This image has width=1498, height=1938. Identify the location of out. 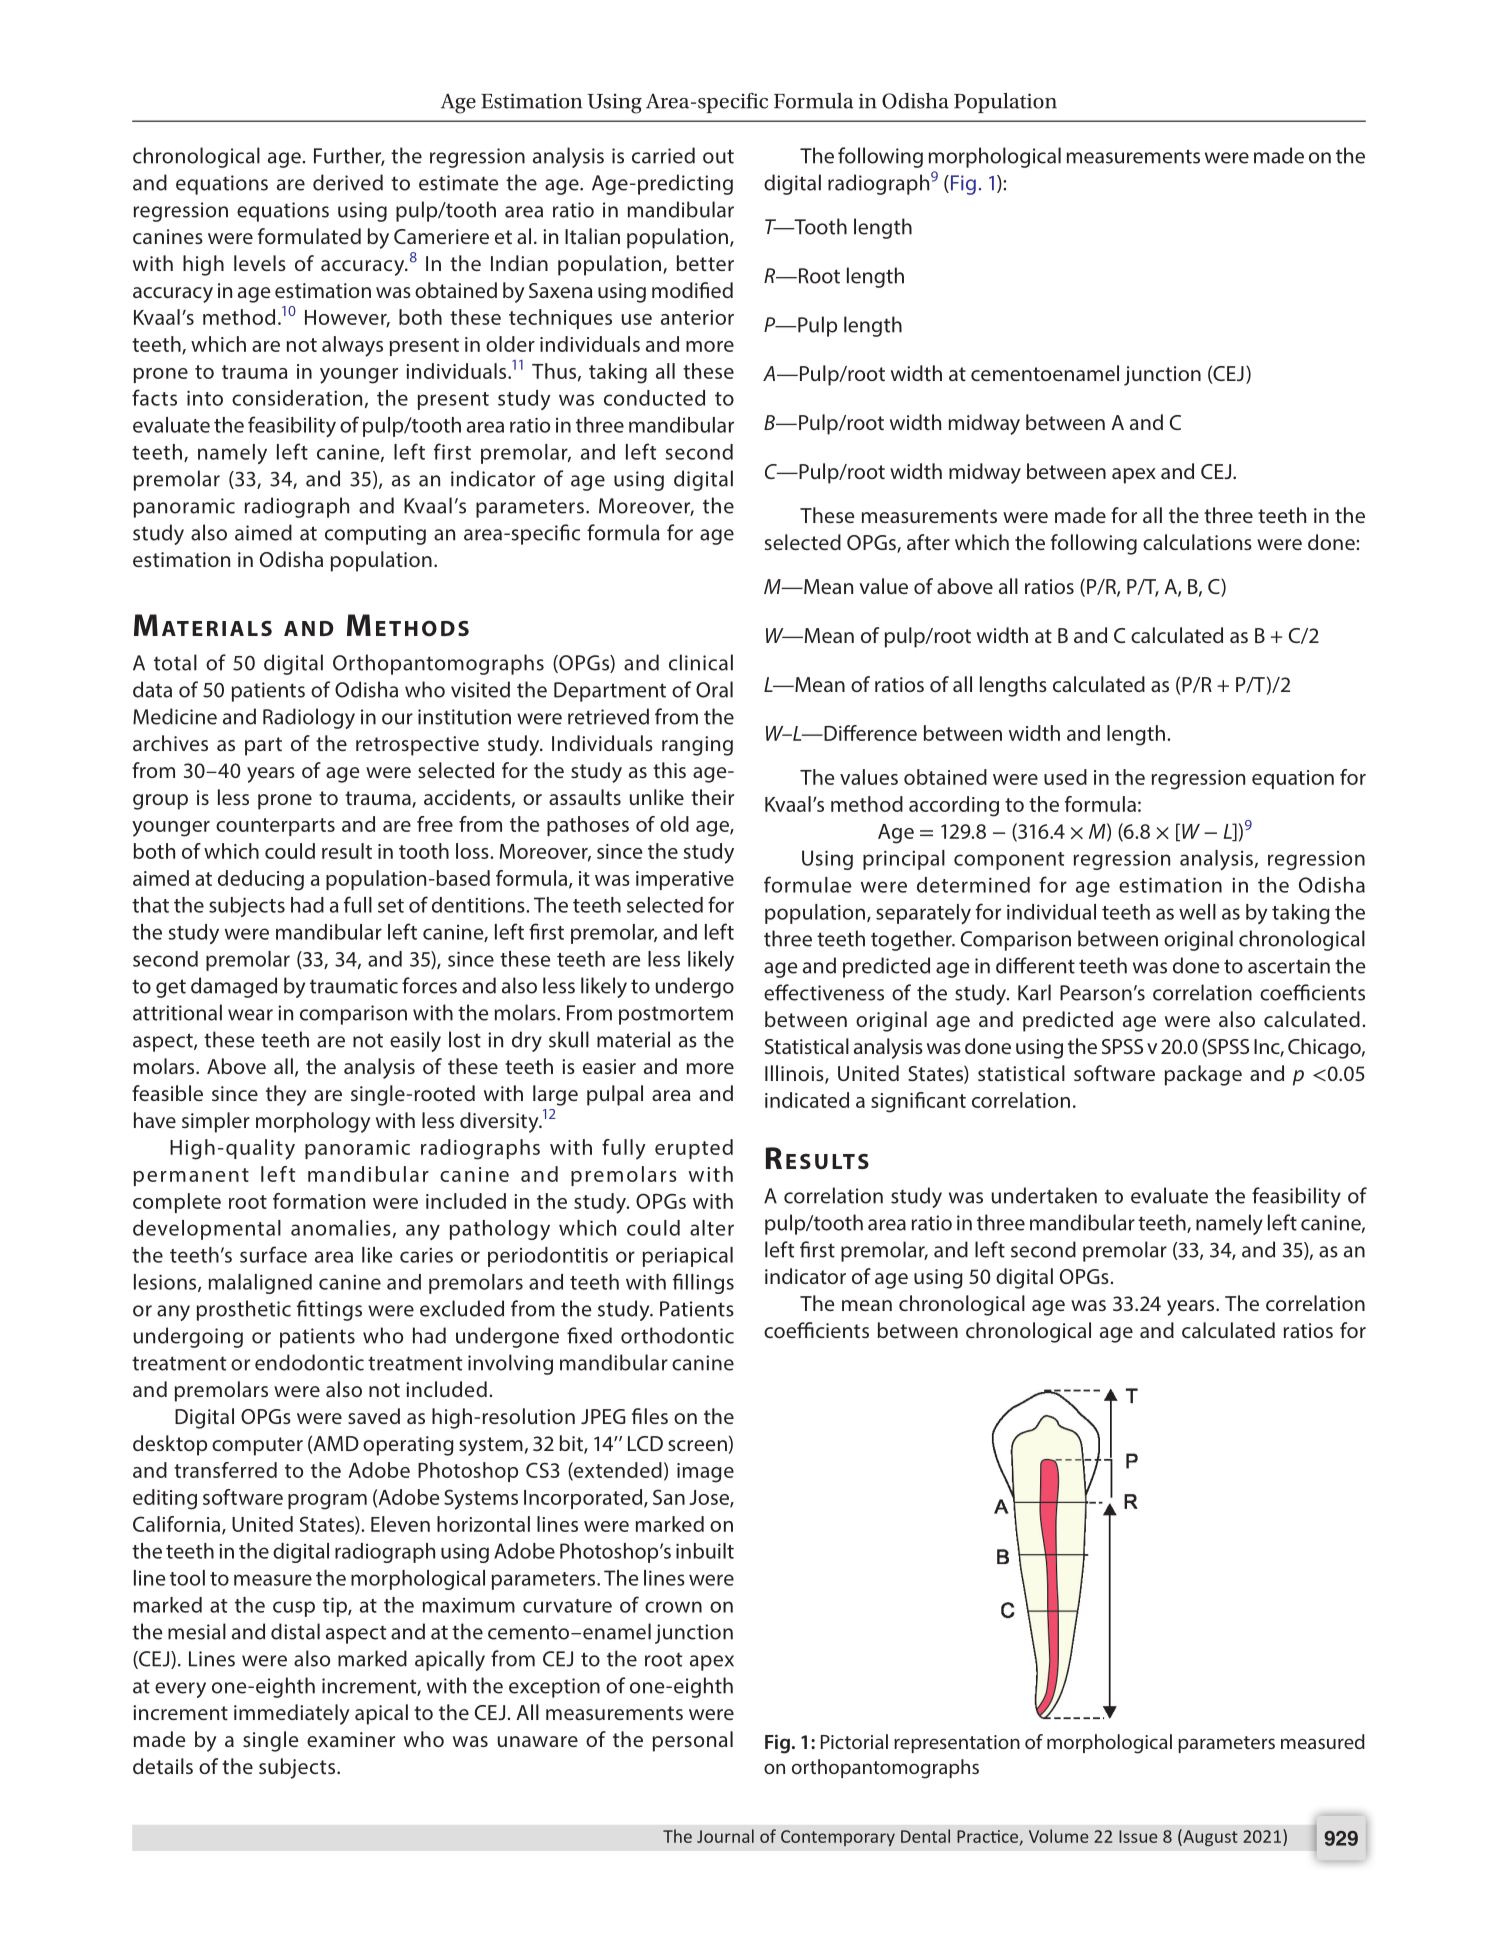
(718, 156).
